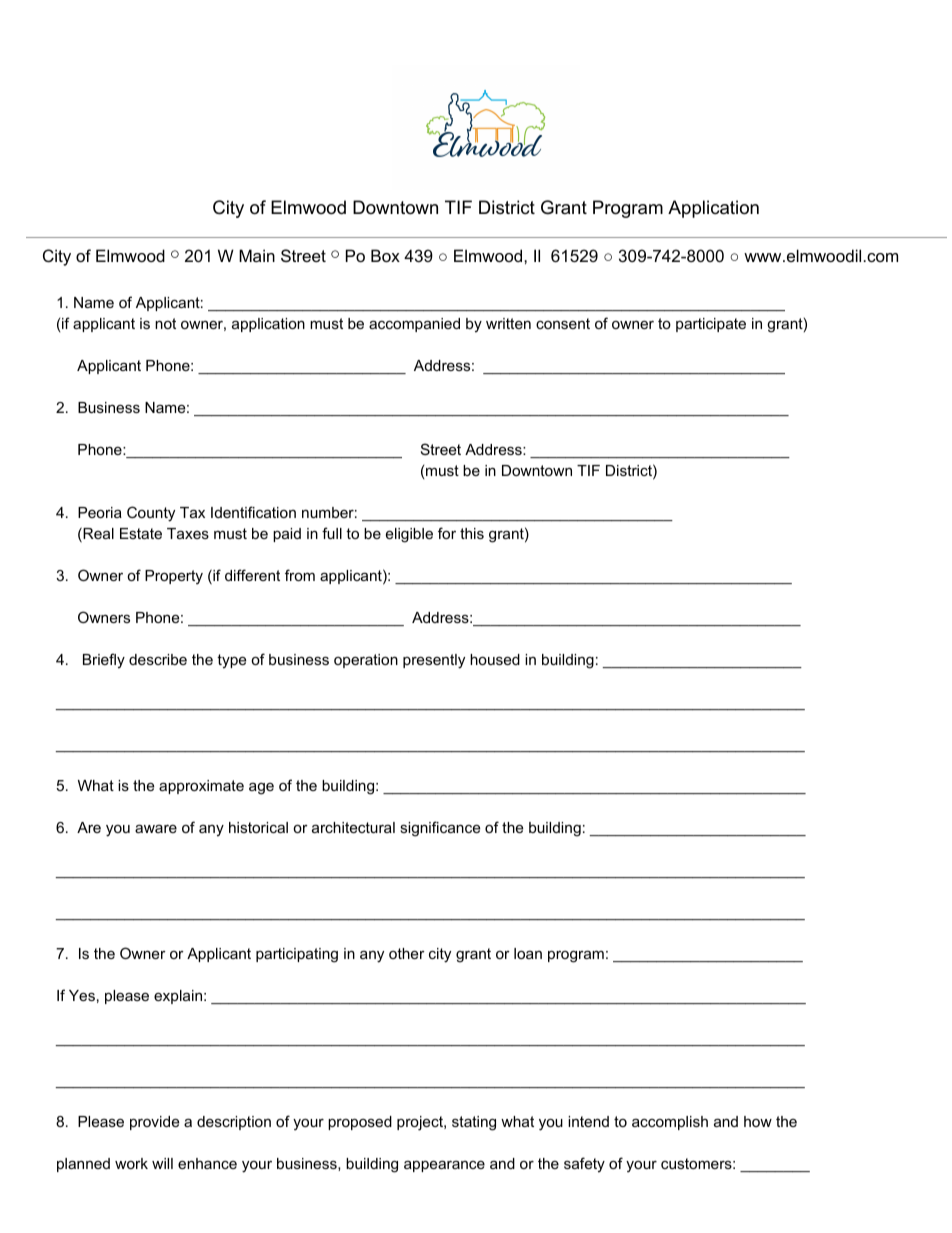 The height and width of the screenshot is (1233, 952). I want to click on loan, so click(528, 953).
